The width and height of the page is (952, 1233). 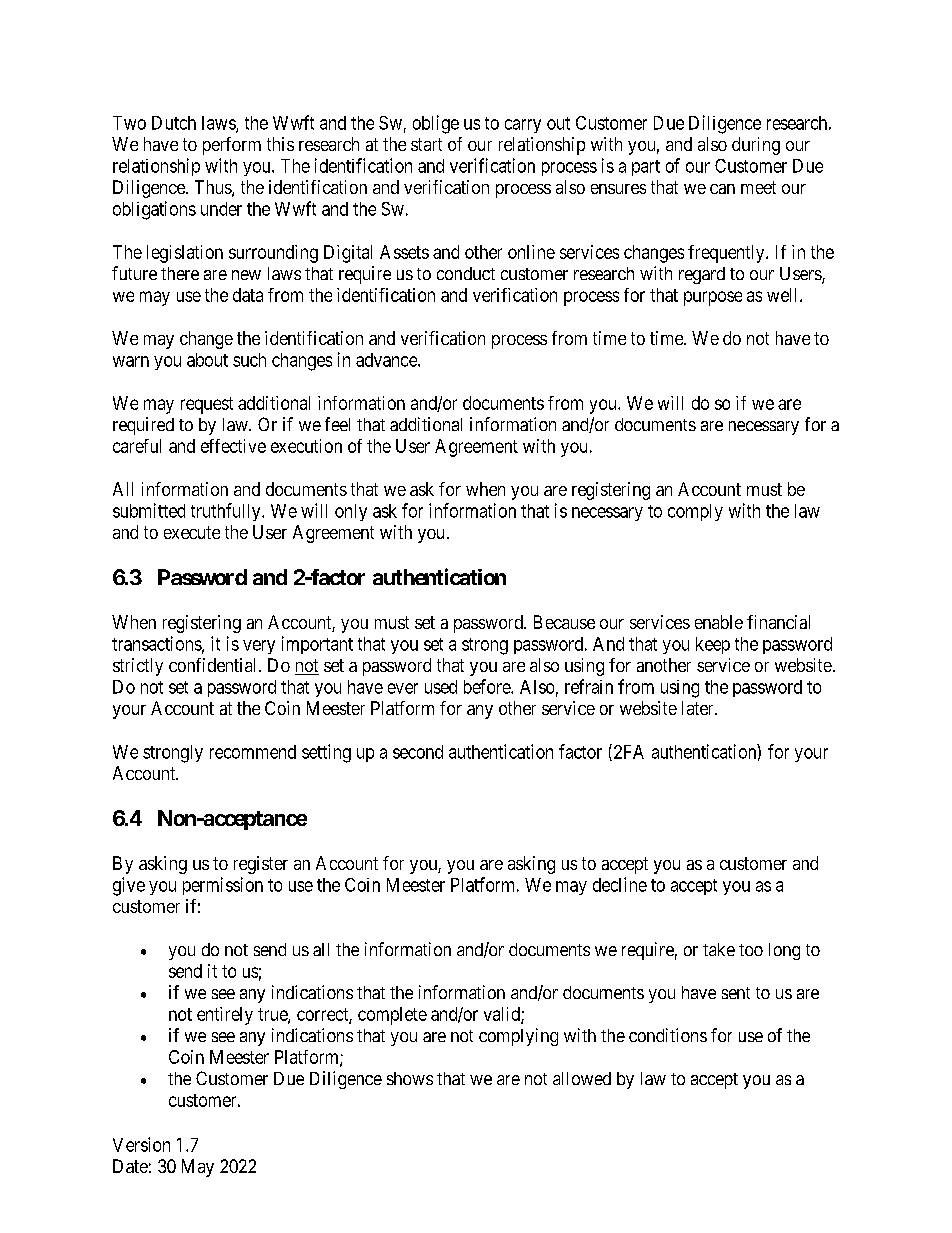 What do you see at coordinates (426, 144) in the page?
I see `start` at bounding box center [426, 144].
